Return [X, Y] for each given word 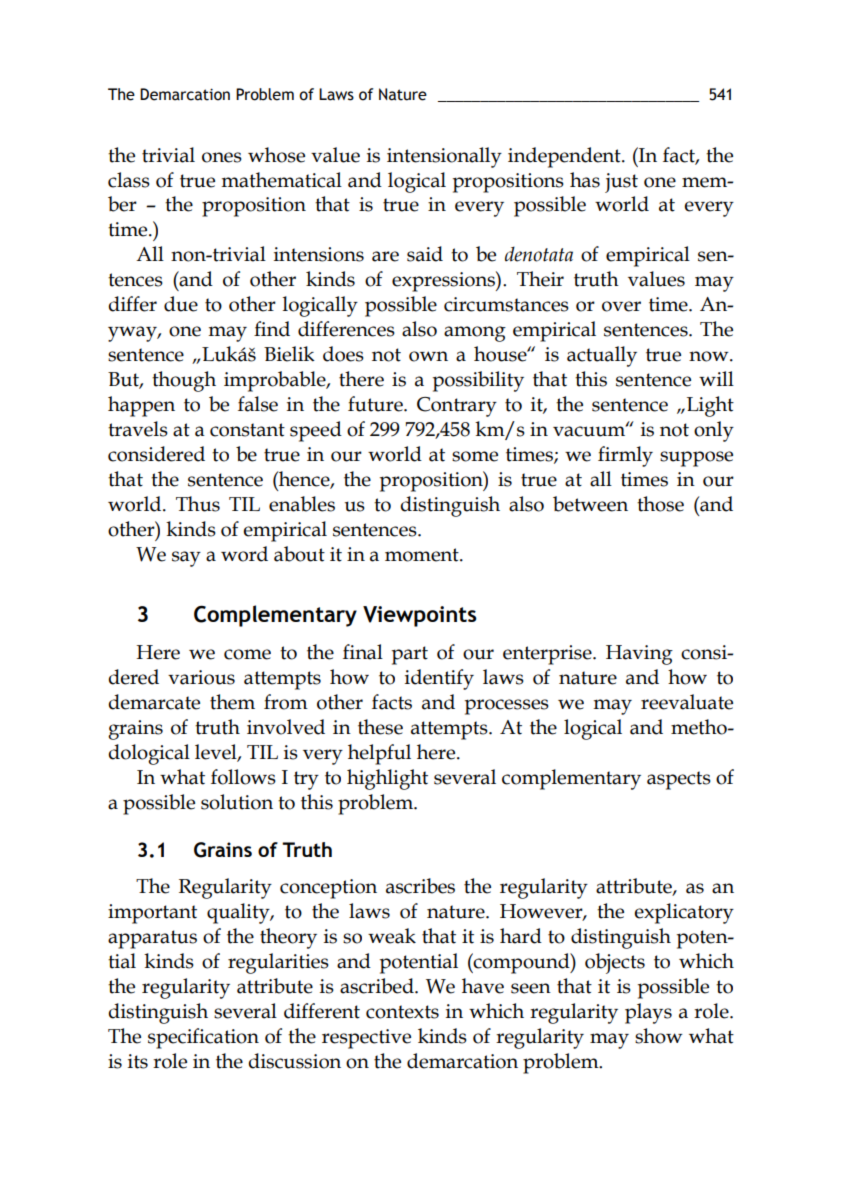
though [184, 381]
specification [203, 1038]
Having [639, 655]
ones [222, 157]
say [186, 559]
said [425, 254]
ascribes [420, 886]
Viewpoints [420, 616]
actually [602, 356]
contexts [402, 1012]
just [621, 183]
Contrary [457, 407]
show [659, 1036]
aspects [679, 780]
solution [237, 802]
